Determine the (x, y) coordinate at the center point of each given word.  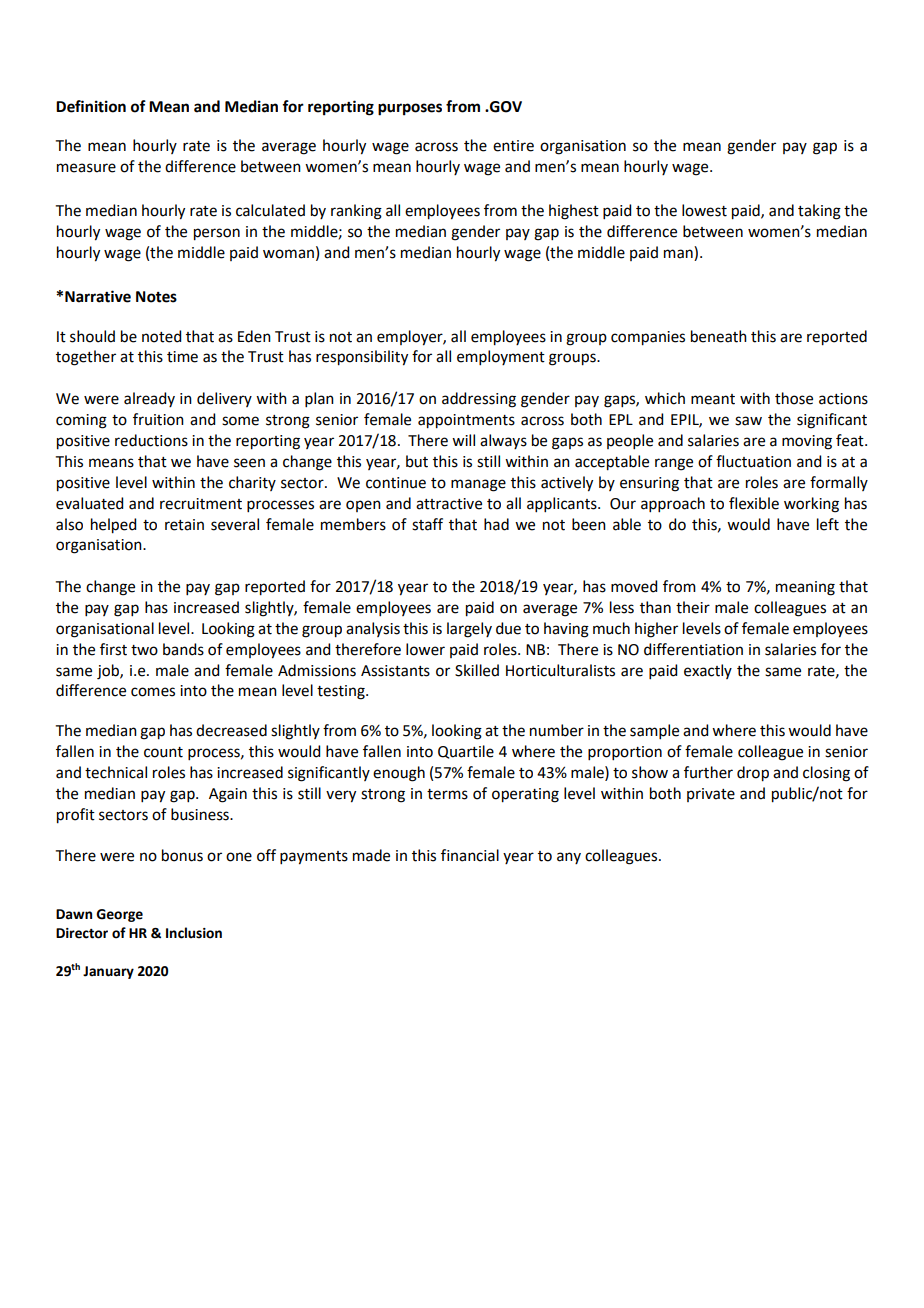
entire (513, 146)
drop (753, 774)
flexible (754, 503)
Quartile (466, 752)
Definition (91, 106)
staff (427, 524)
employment (501, 357)
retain (184, 525)
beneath (719, 336)
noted (161, 336)
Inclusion (194, 933)
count (163, 752)
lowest (704, 210)
